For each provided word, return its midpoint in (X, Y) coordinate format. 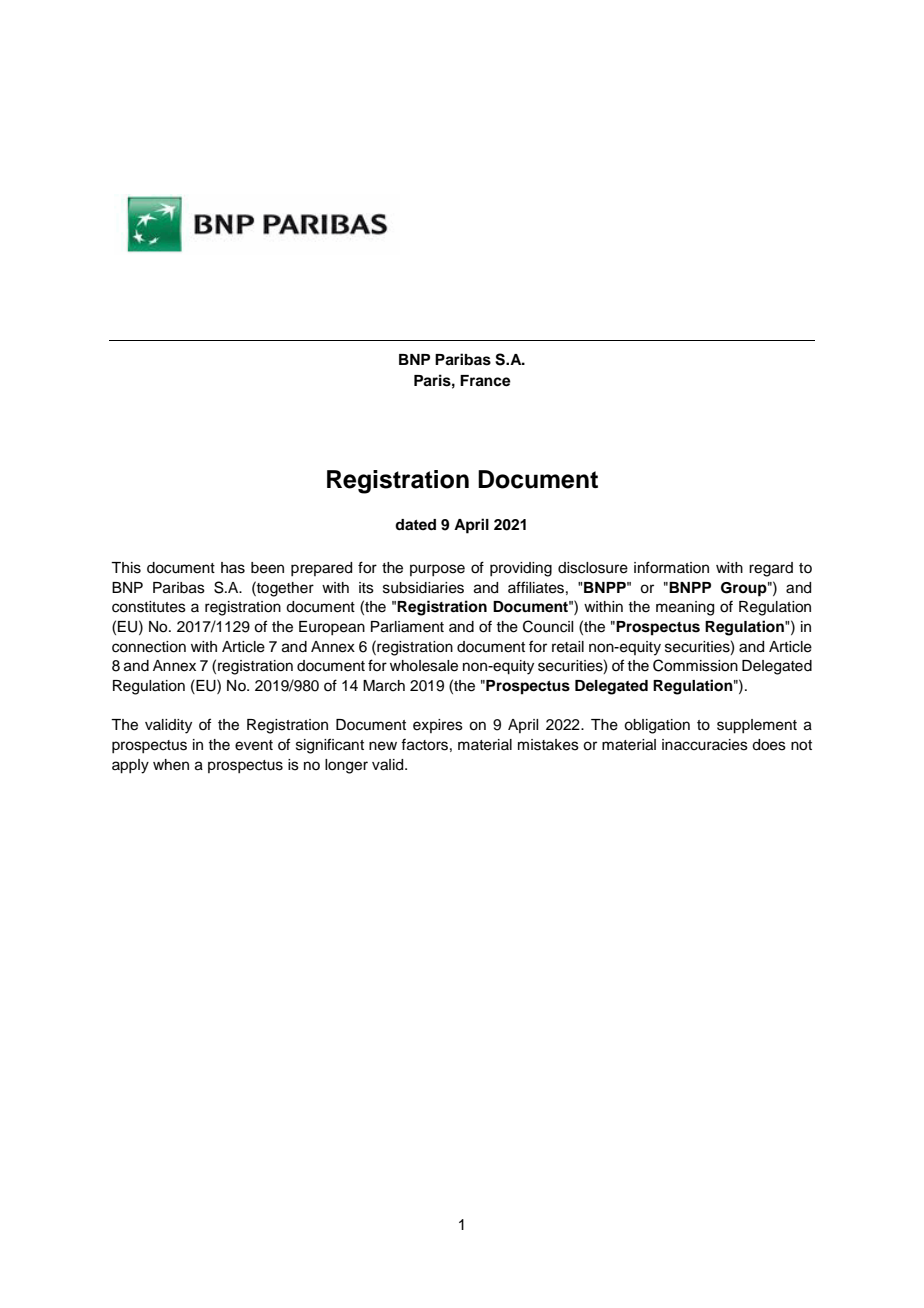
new (383, 746)
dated (415, 524)
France (485, 381)
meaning (685, 608)
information (671, 567)
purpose (437, 570)
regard (771, 569)
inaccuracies (705, 745)
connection (149, 647)
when (171, 765)
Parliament (407, 627)
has (233, 568)
